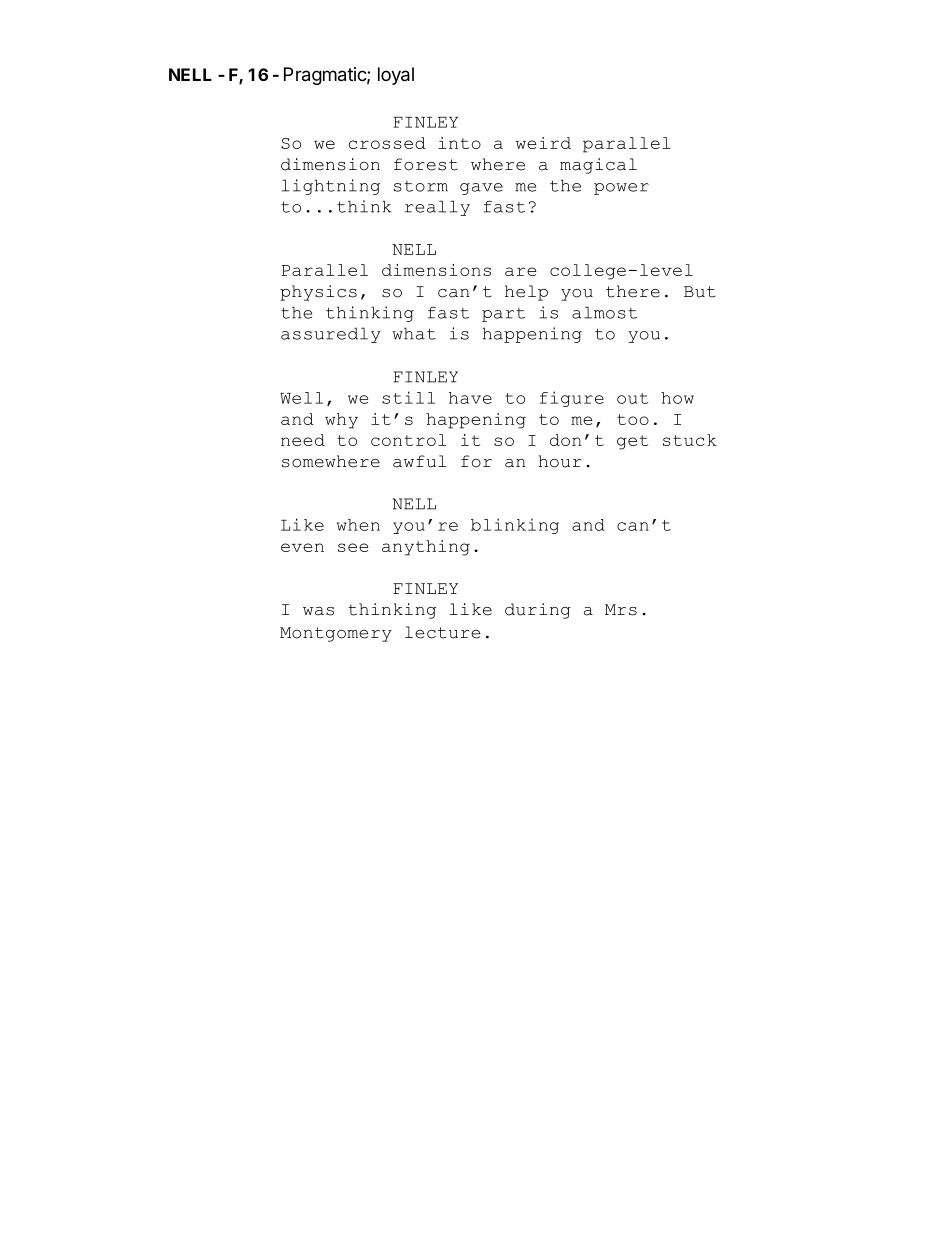 Image resolution: width=952 pixels, height=1233 pixels. Describe the element at coordinates (598, 166) in the screenshot. I see `magical` at that location.
